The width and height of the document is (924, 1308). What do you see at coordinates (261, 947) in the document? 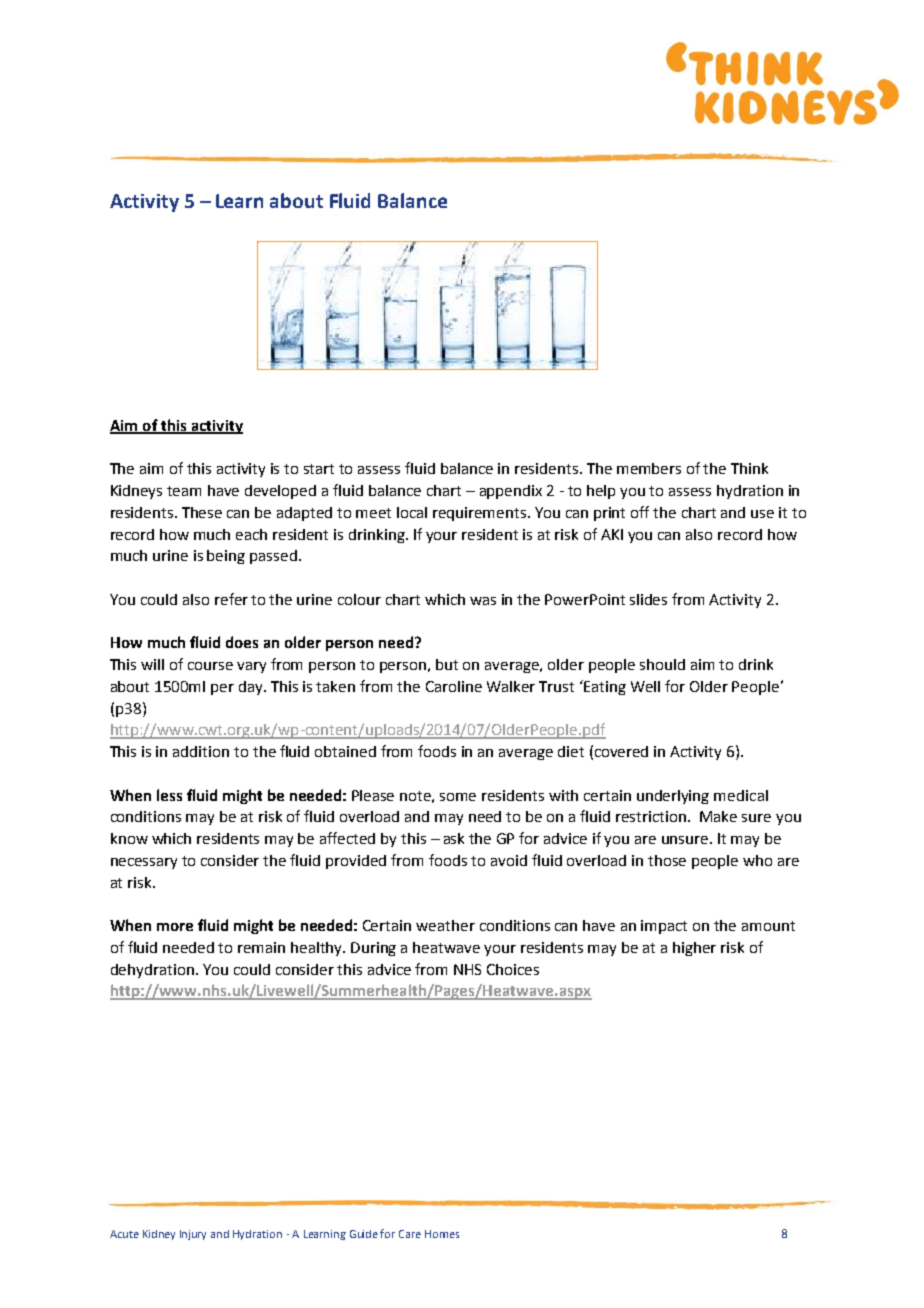
I see `remain` at bounding box center [261, 947].
